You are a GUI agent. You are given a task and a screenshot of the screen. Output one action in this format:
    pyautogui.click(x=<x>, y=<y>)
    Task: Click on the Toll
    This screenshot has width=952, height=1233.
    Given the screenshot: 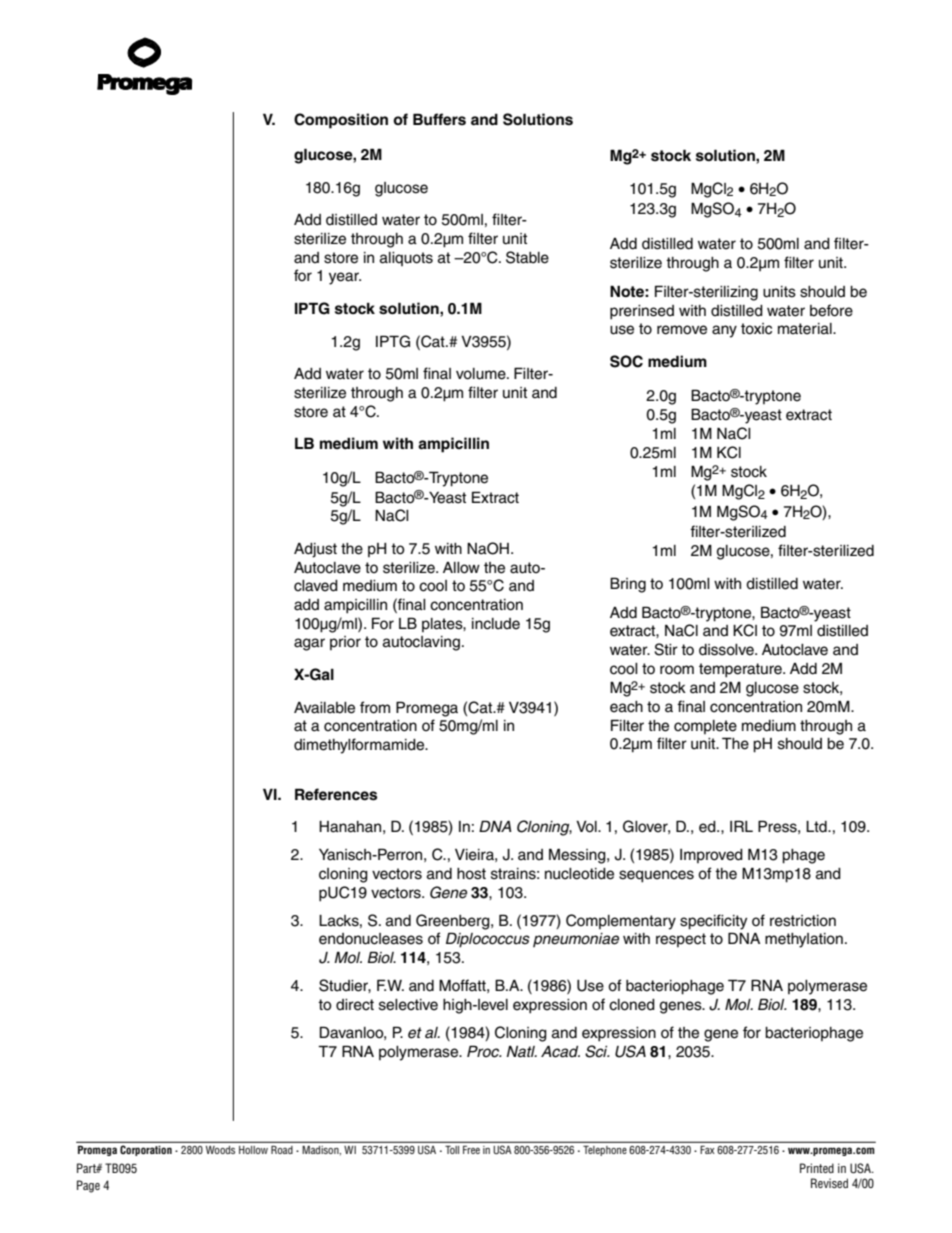 What is the action you would take?
    pyautogui.click(x=452, y=1149)
